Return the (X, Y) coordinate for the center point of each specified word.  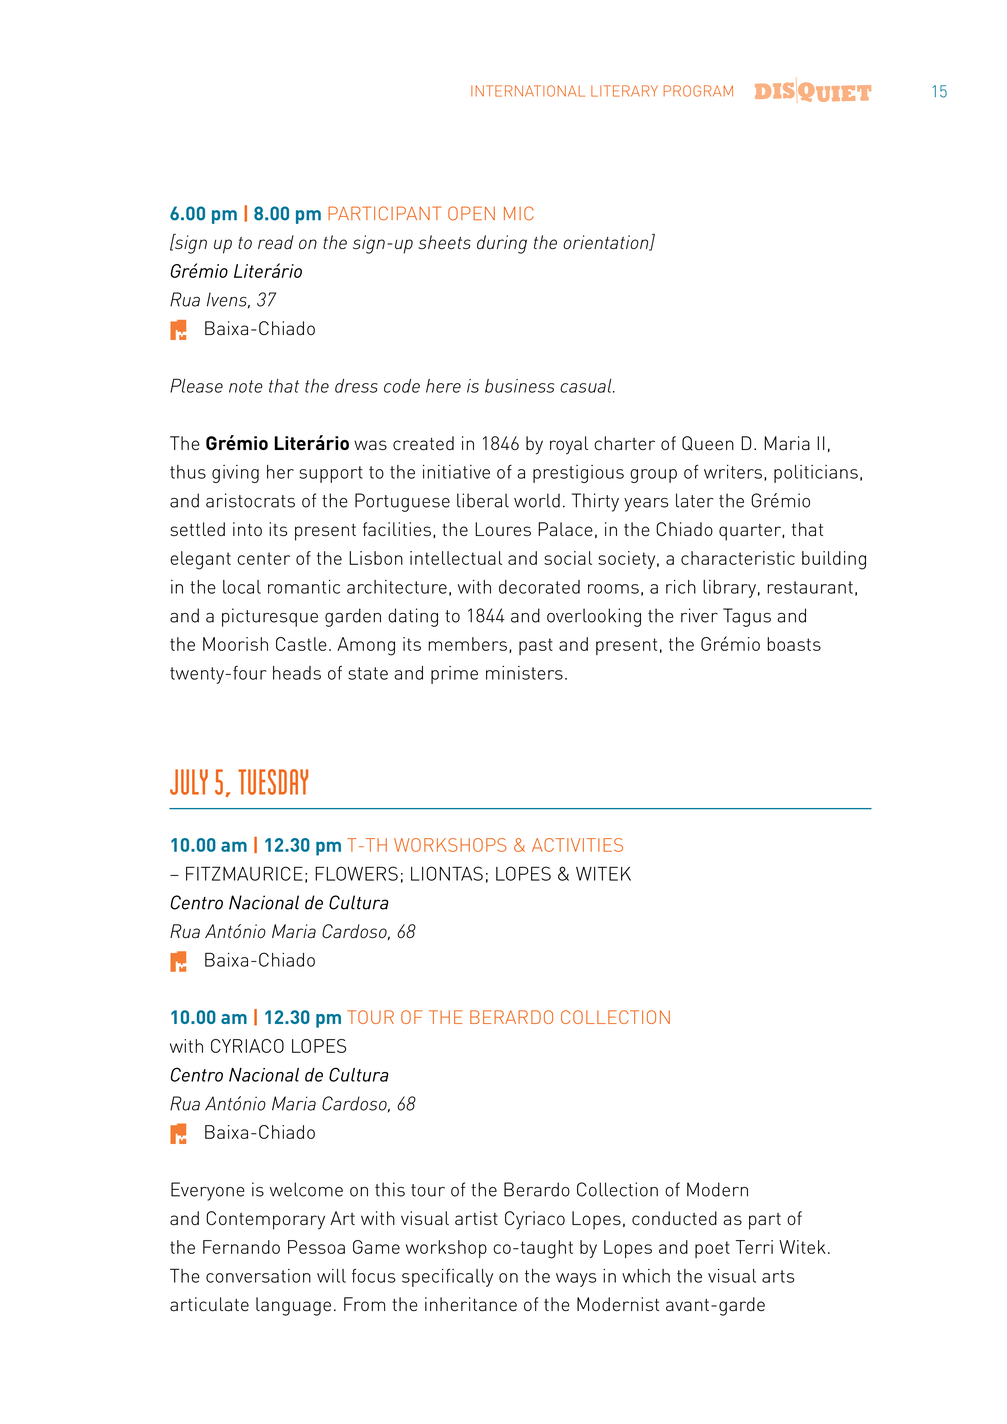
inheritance (471, 1304)
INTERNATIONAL (528, 91)
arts (778, 1276)
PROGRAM (698, 91)
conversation (258, 1276)
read (276, 242)
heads (297, 673)
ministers (524, 673)
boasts (794, 644)
